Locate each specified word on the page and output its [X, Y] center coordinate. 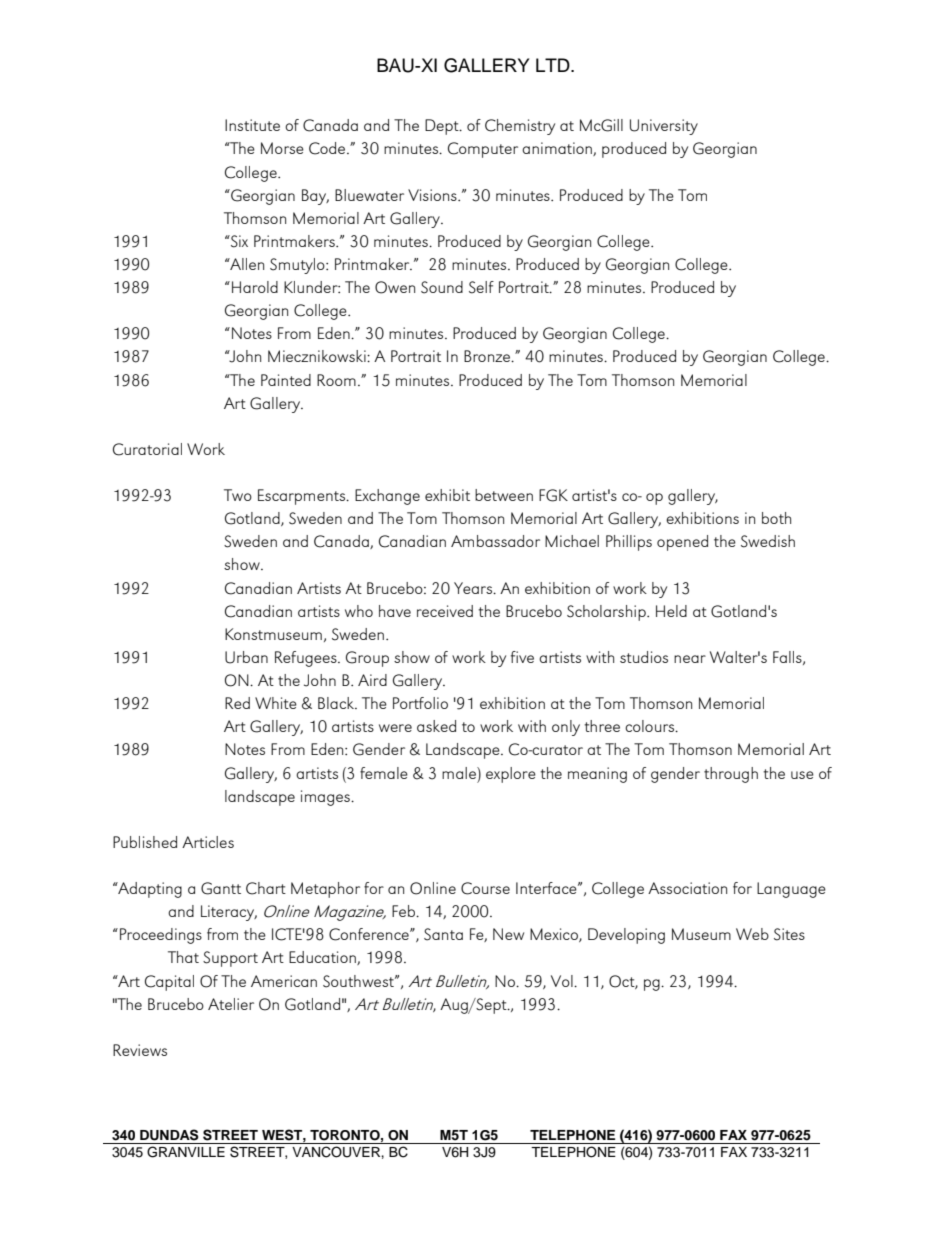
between [504, 495]
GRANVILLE [186, 1152]
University [664, 127]
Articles [208, 842]
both [776, 518]
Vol [563, 981]
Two [238, 495]
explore [511, 775]
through [731, 775]
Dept [443, 127]
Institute [252, 125]
